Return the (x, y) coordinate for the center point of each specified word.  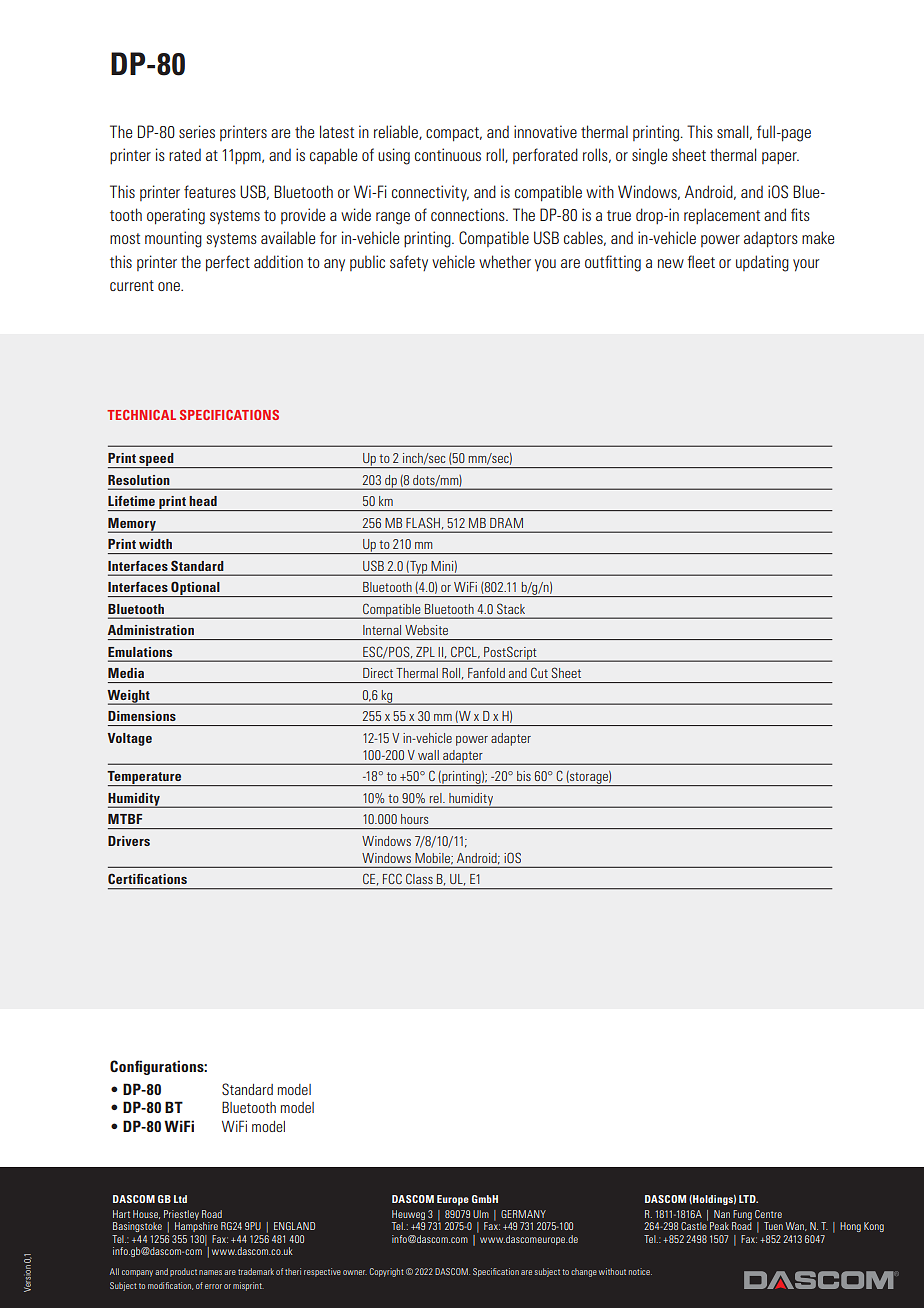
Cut (539, 672)
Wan (796, 1226)
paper (780, 158)
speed (156, 460)
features (210, 191)
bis (524, 776)
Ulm (481, 1214)
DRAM (506, 523)
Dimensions (142, 716)
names (210, 1272)
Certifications (147, 878)
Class (419, 878)
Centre (768, 1214)
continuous (448, 154)
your (806, 265)
